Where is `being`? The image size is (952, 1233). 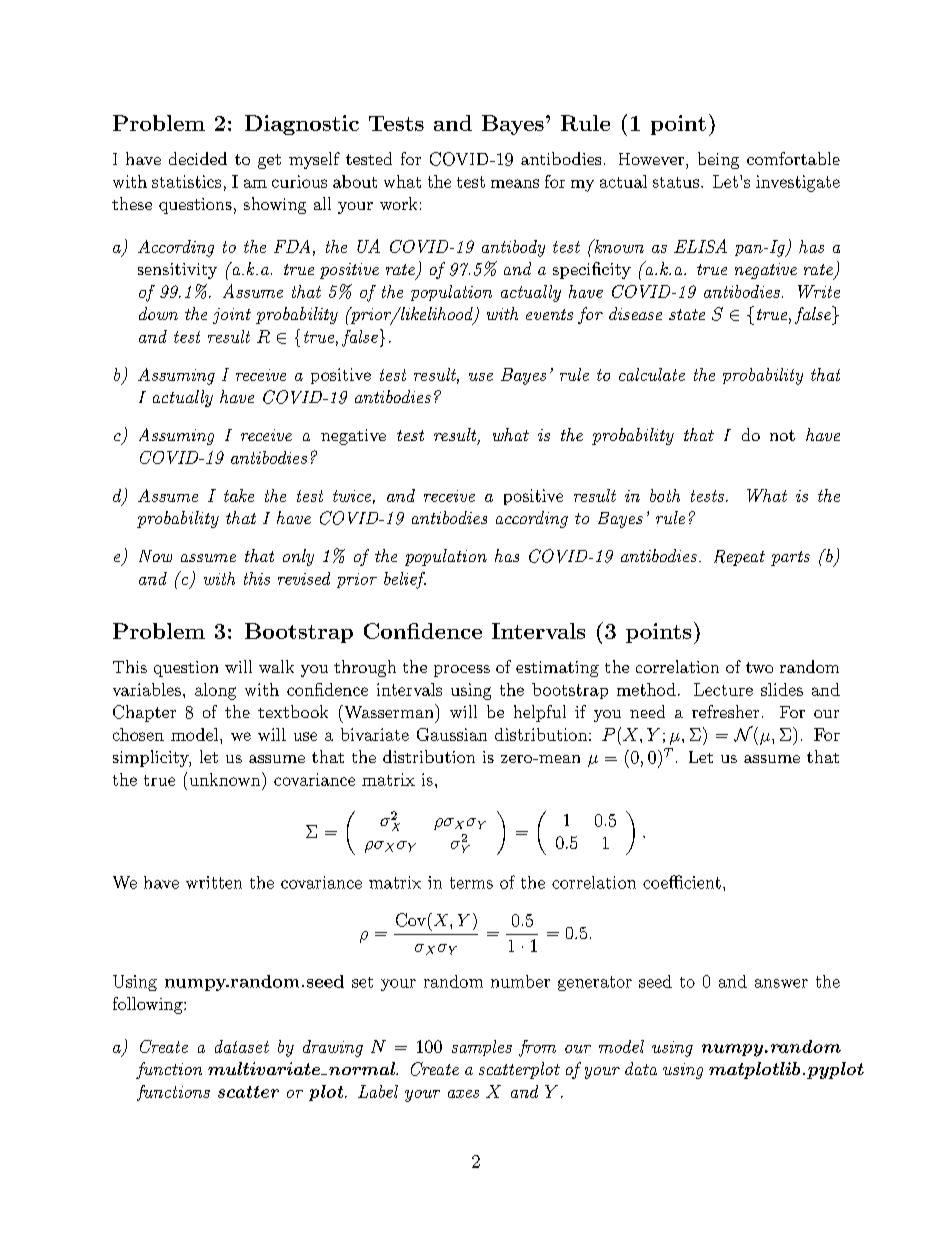 being is located at coordinates (718, 160).
